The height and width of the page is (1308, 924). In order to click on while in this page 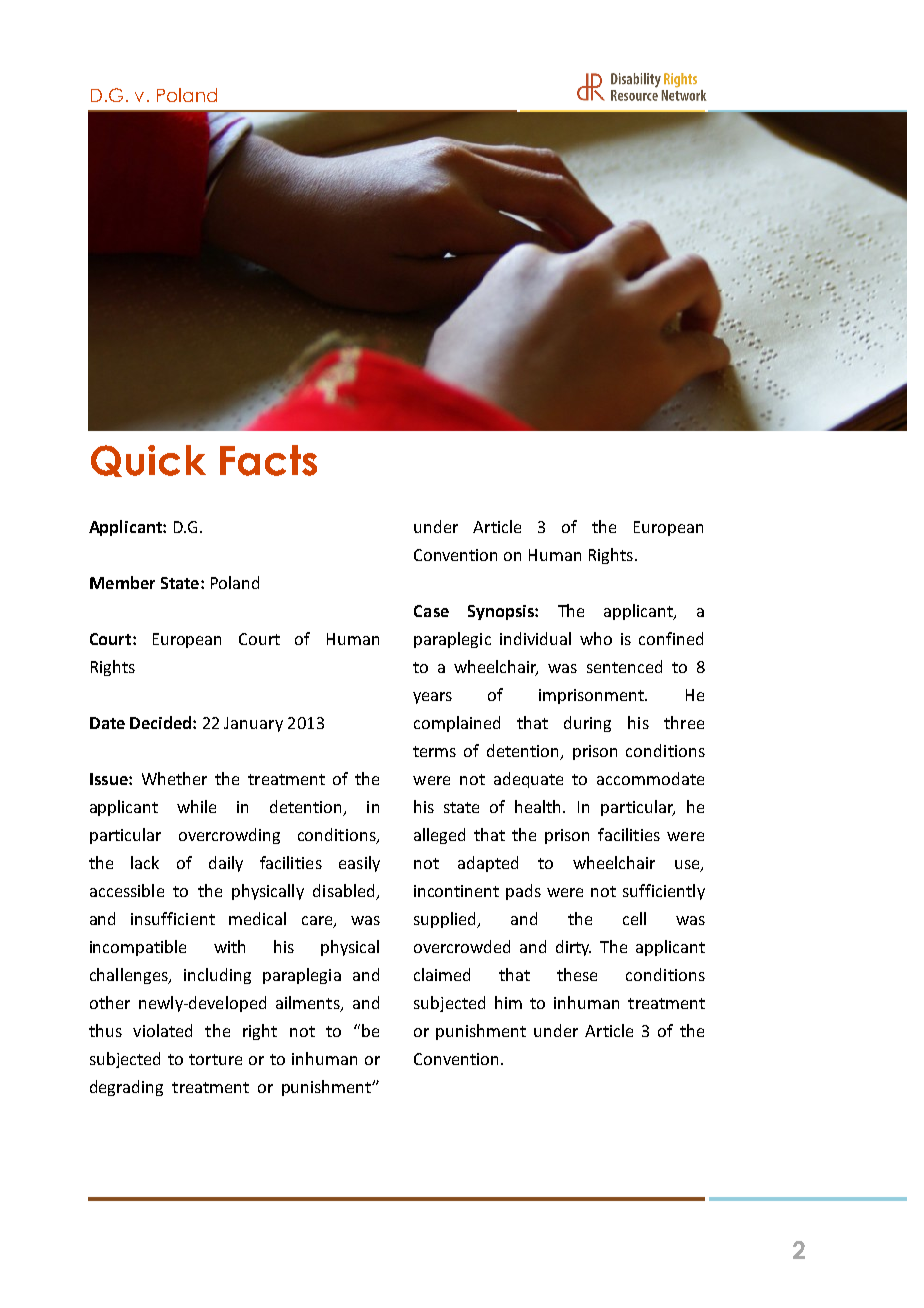, I will do `click(196, 806)`.
